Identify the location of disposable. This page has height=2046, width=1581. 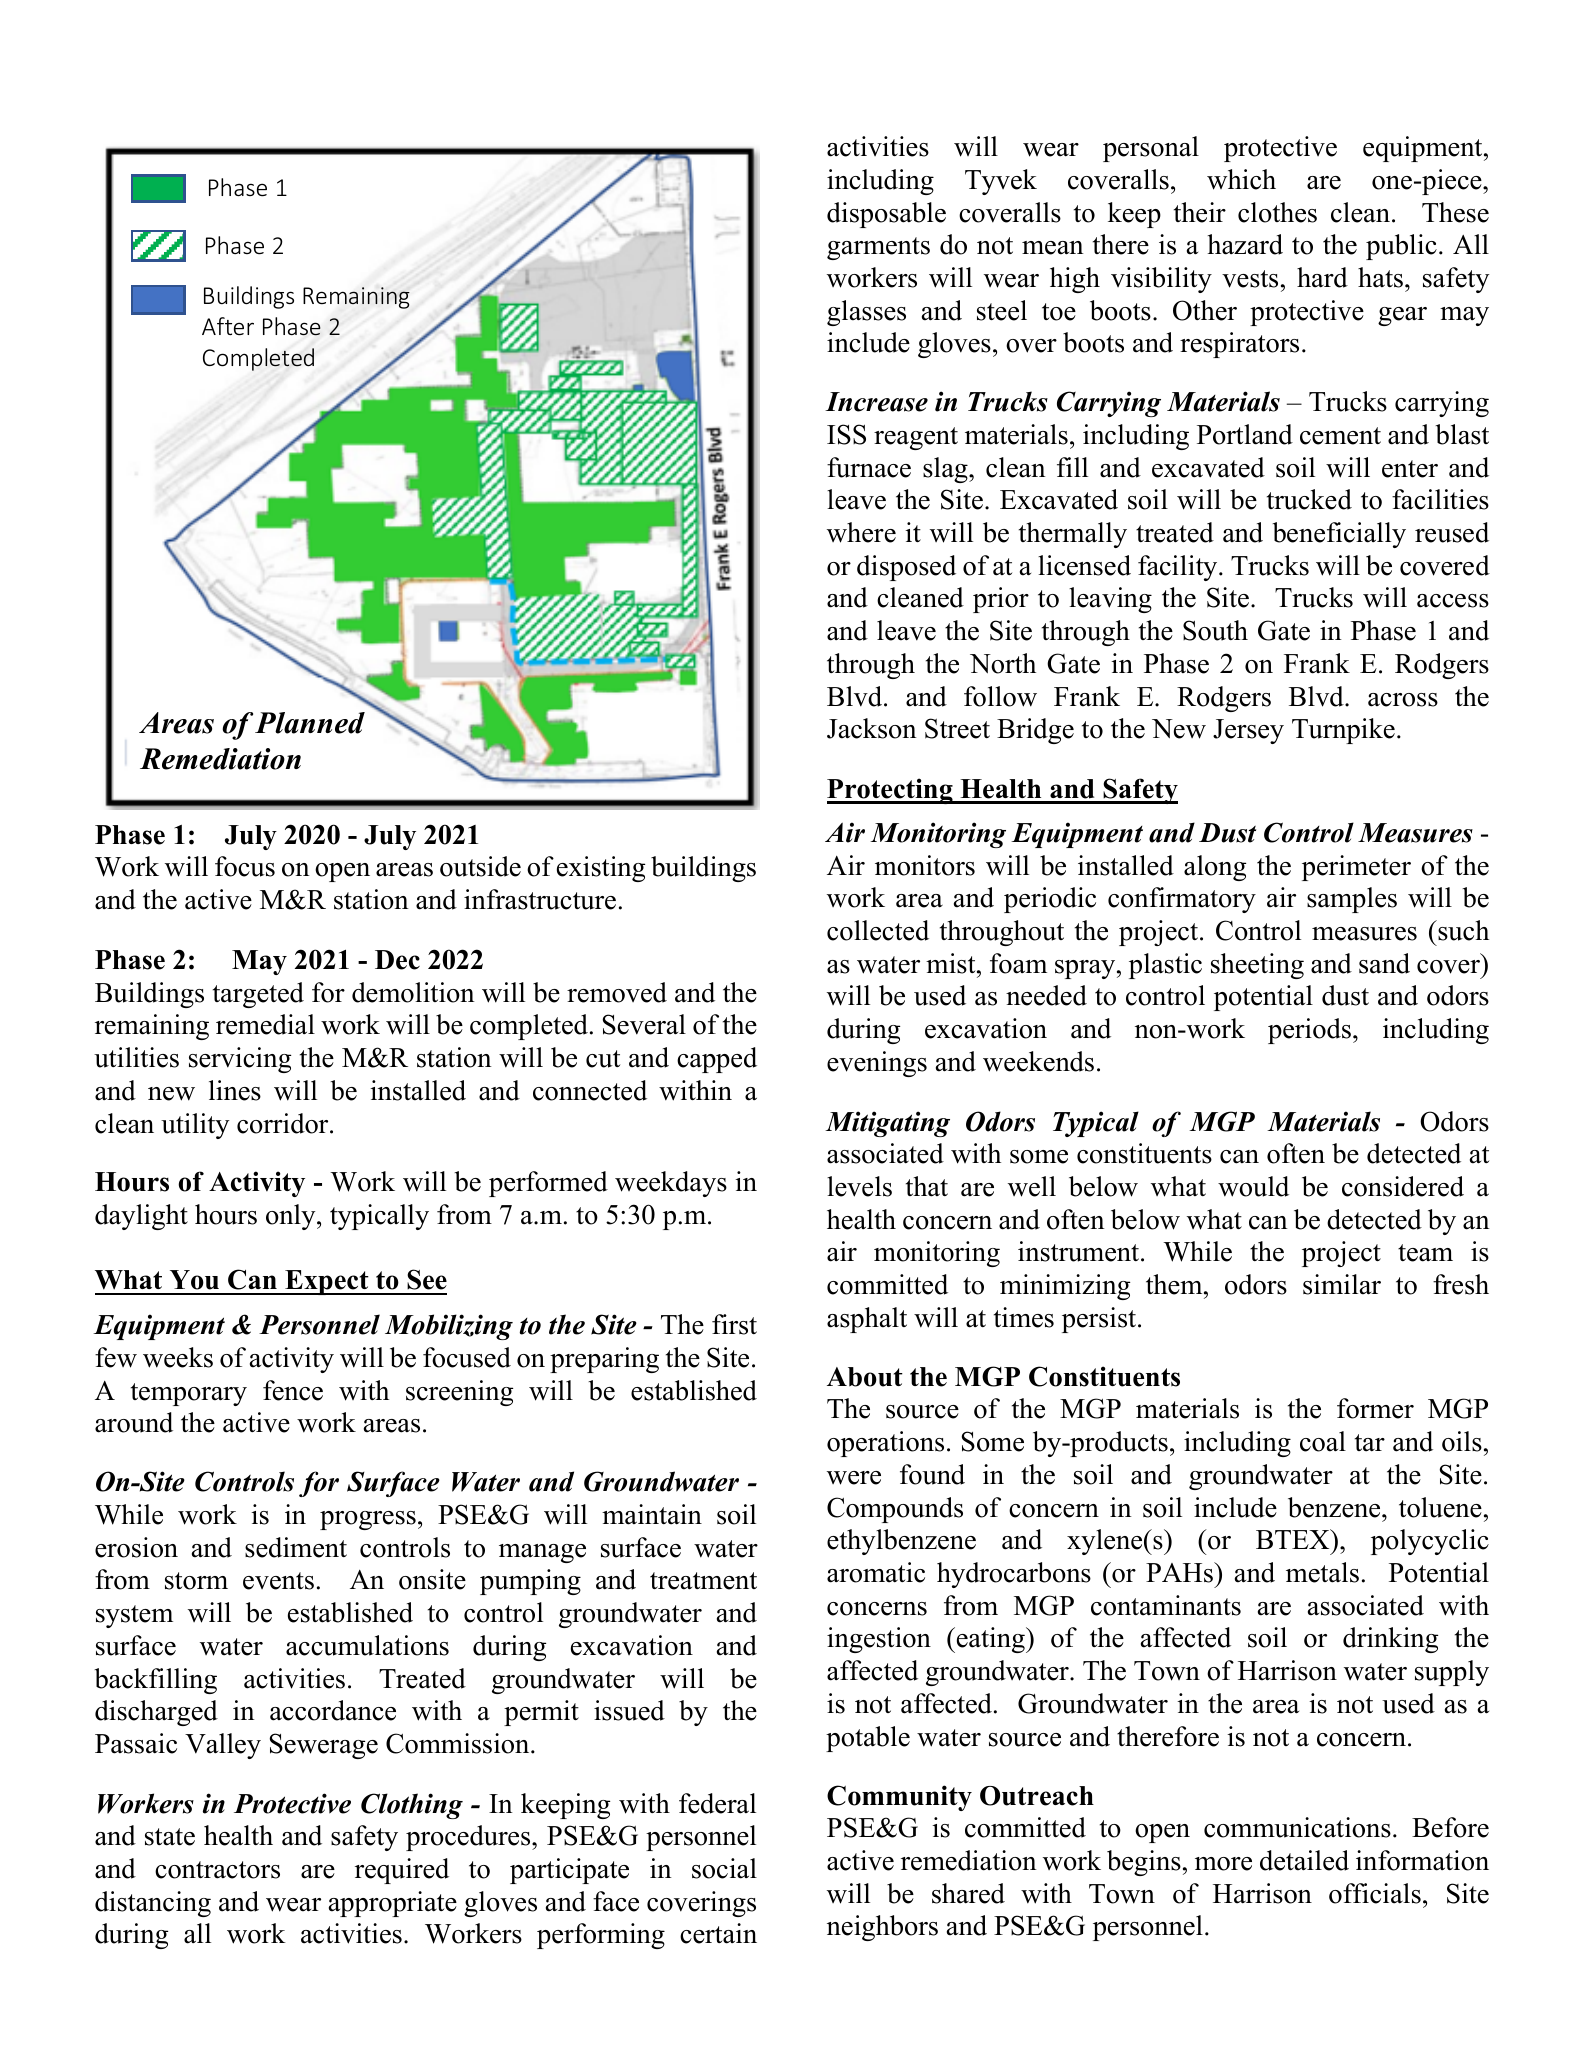
(886, 215).
